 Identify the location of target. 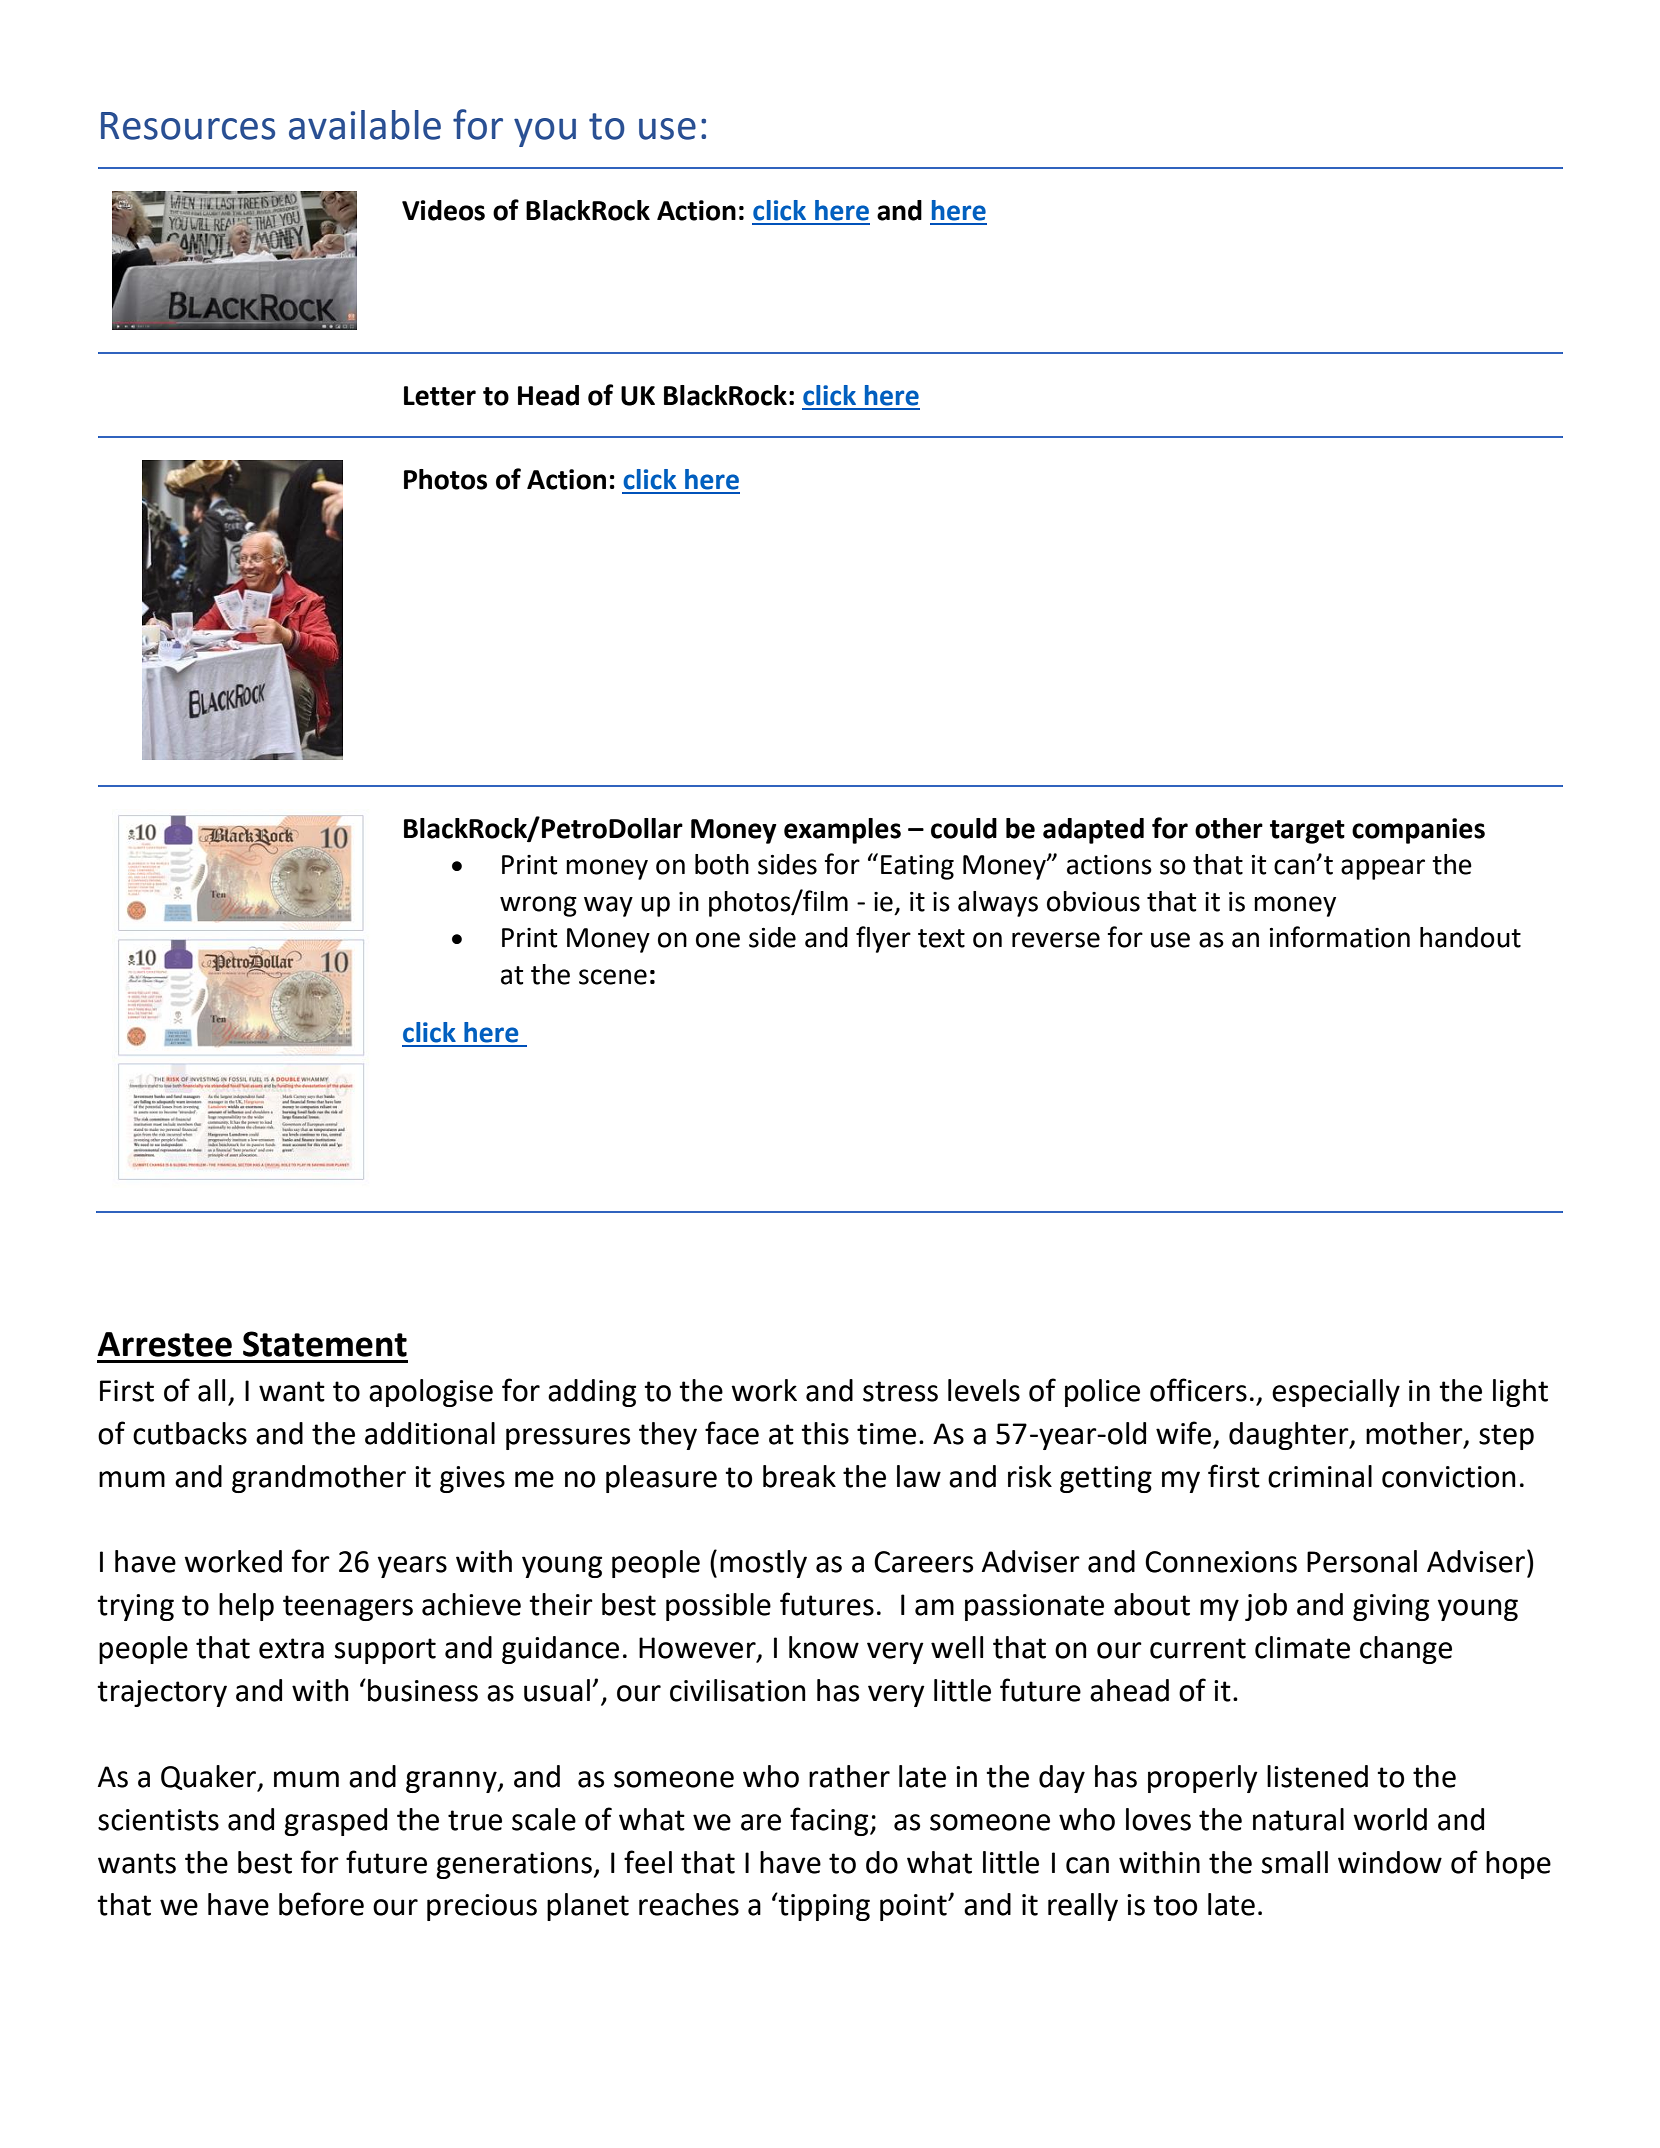
(1307, 832).
